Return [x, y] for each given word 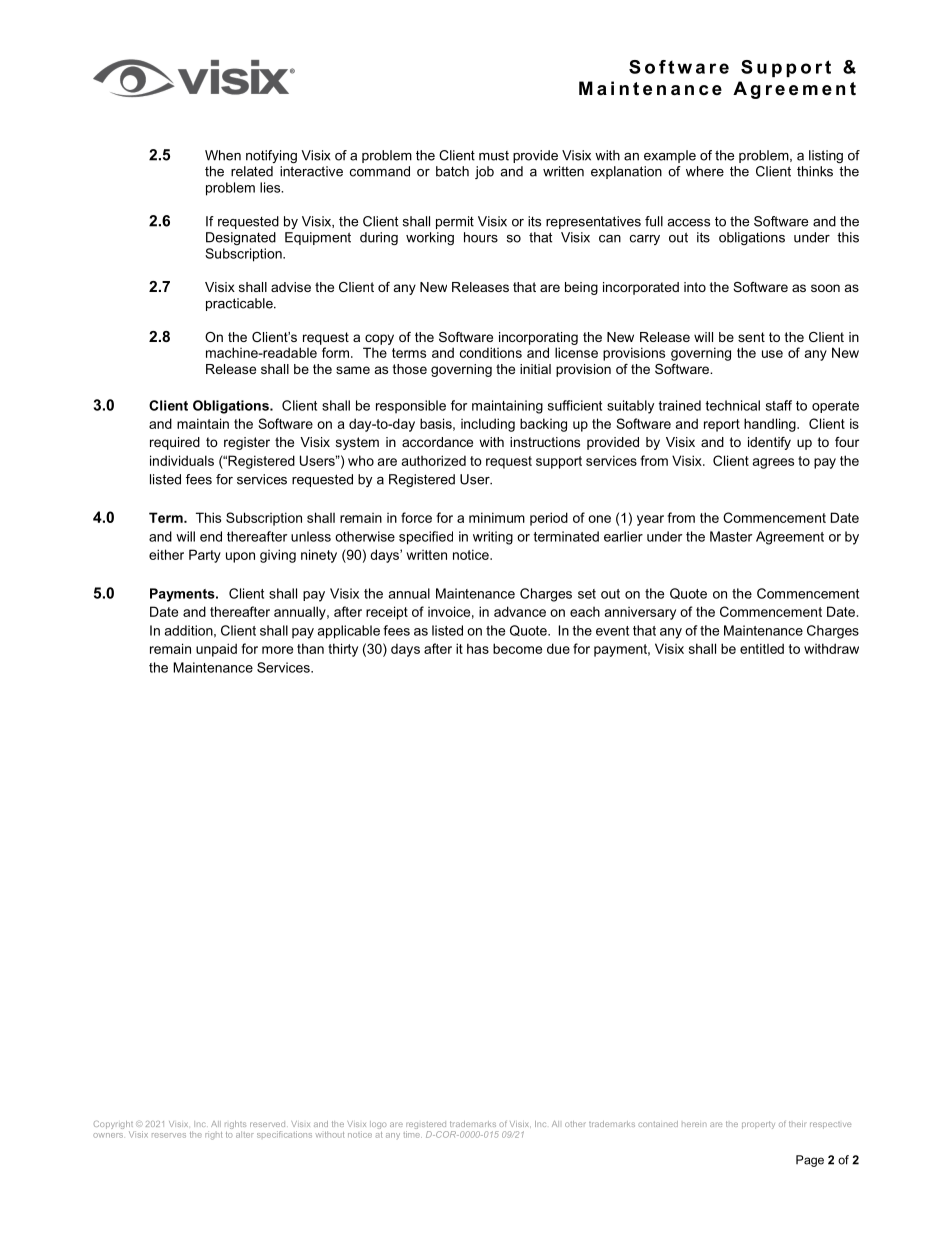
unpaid [216, 650]
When [223, 155]
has [478, 648]
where [705, 171]
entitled [762, 648]
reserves [169, 1135]
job [484, 172]
